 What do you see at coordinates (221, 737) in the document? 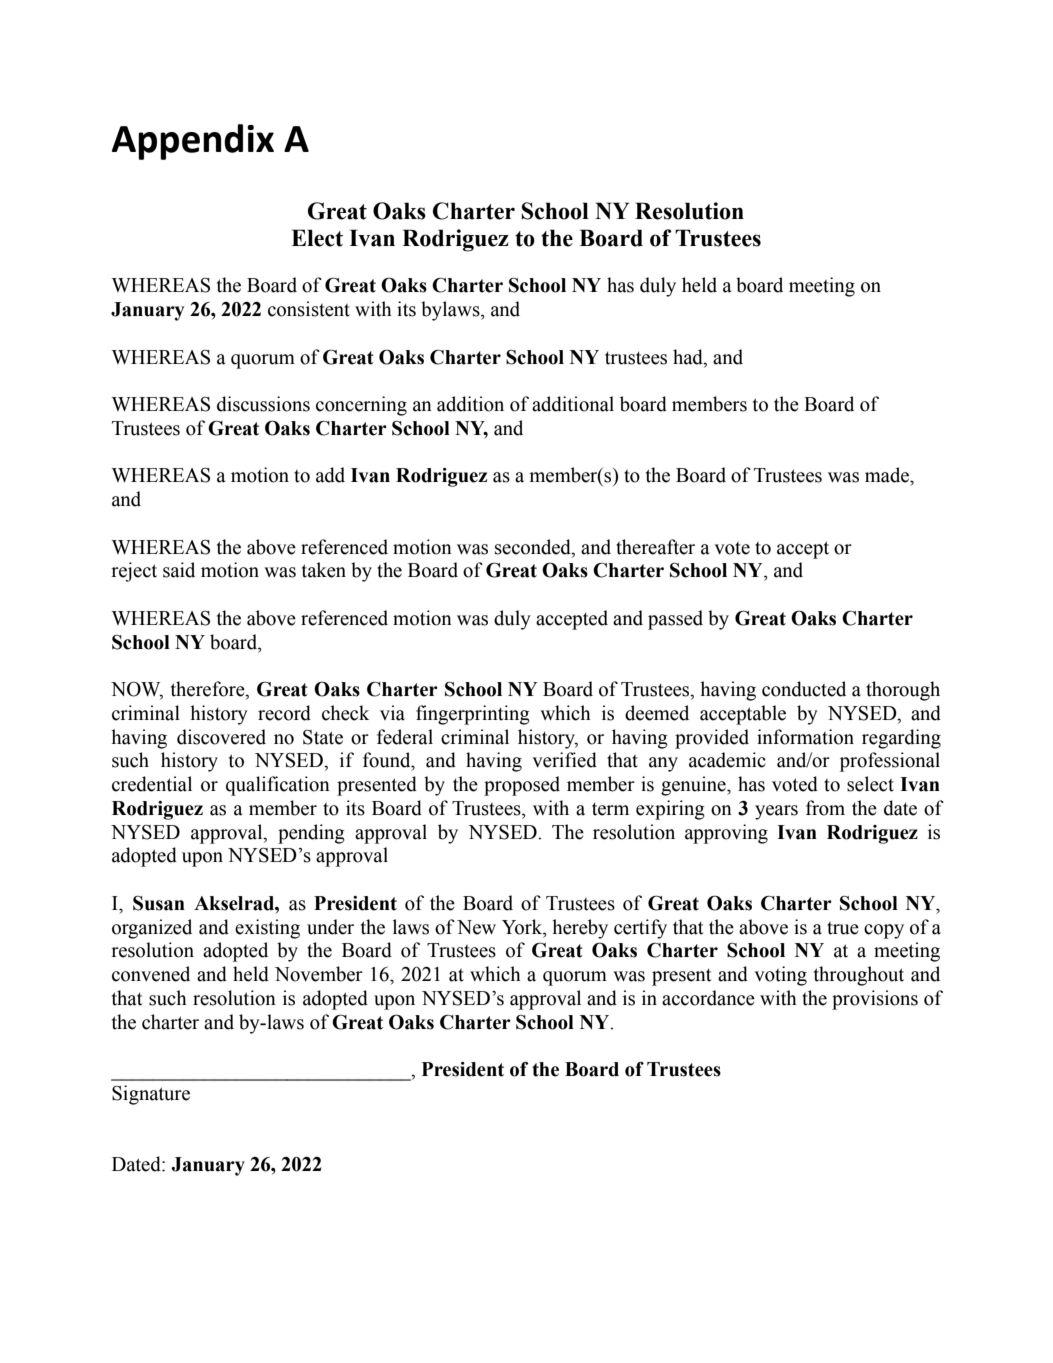
I see `discovered` at bounding box center [221, 737].
